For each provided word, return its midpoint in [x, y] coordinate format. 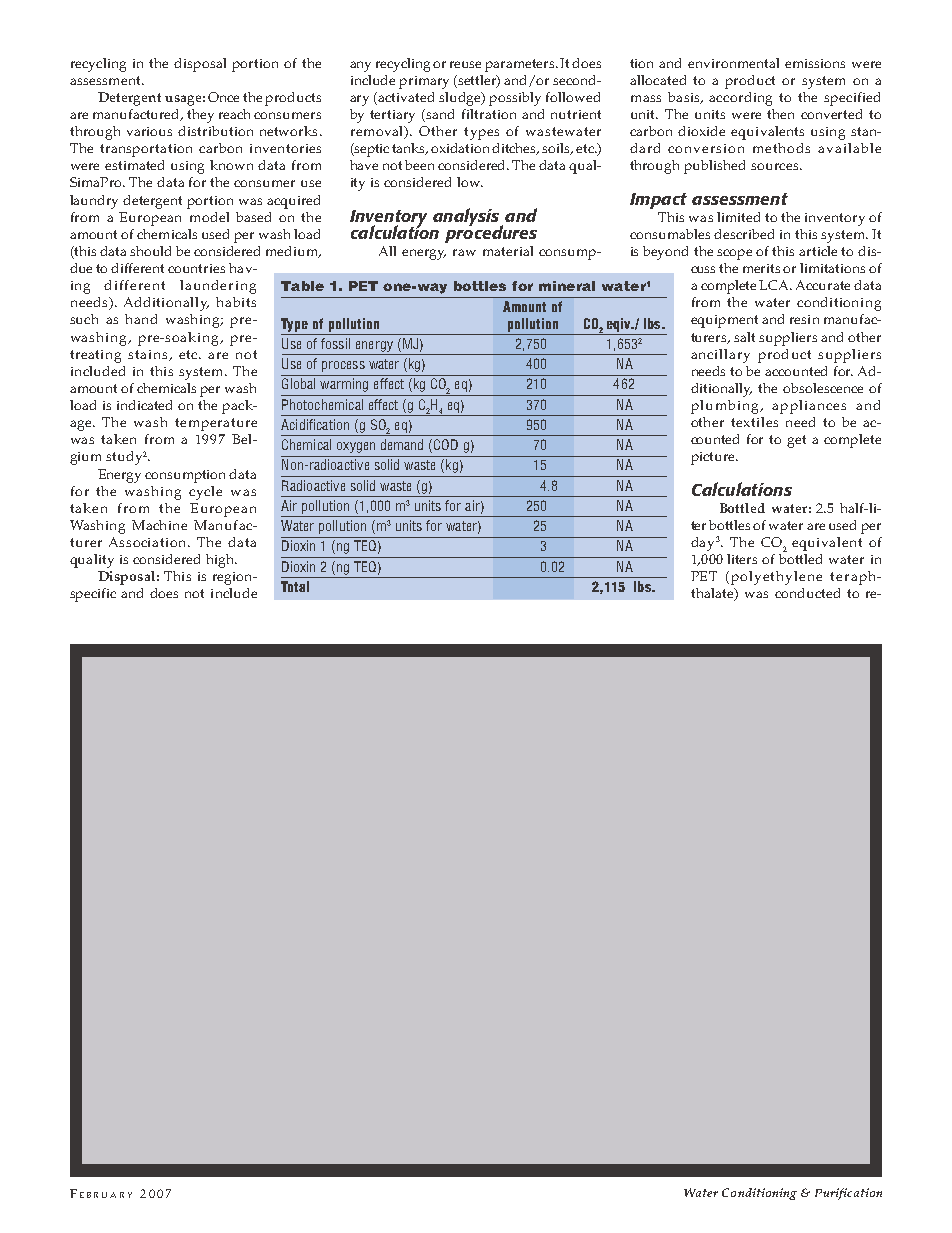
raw [464, 252]
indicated [144, 405]
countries [196, 268]
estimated [134, 165]
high [221, 561]
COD [446, 444]
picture [714, 458]
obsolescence [823, 388]
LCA [775, 285]
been [419, 165]
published [714, 167]
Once [223, 97]
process [343, 366]
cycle [205, 493]
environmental [733, 63]
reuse [465, 64]
